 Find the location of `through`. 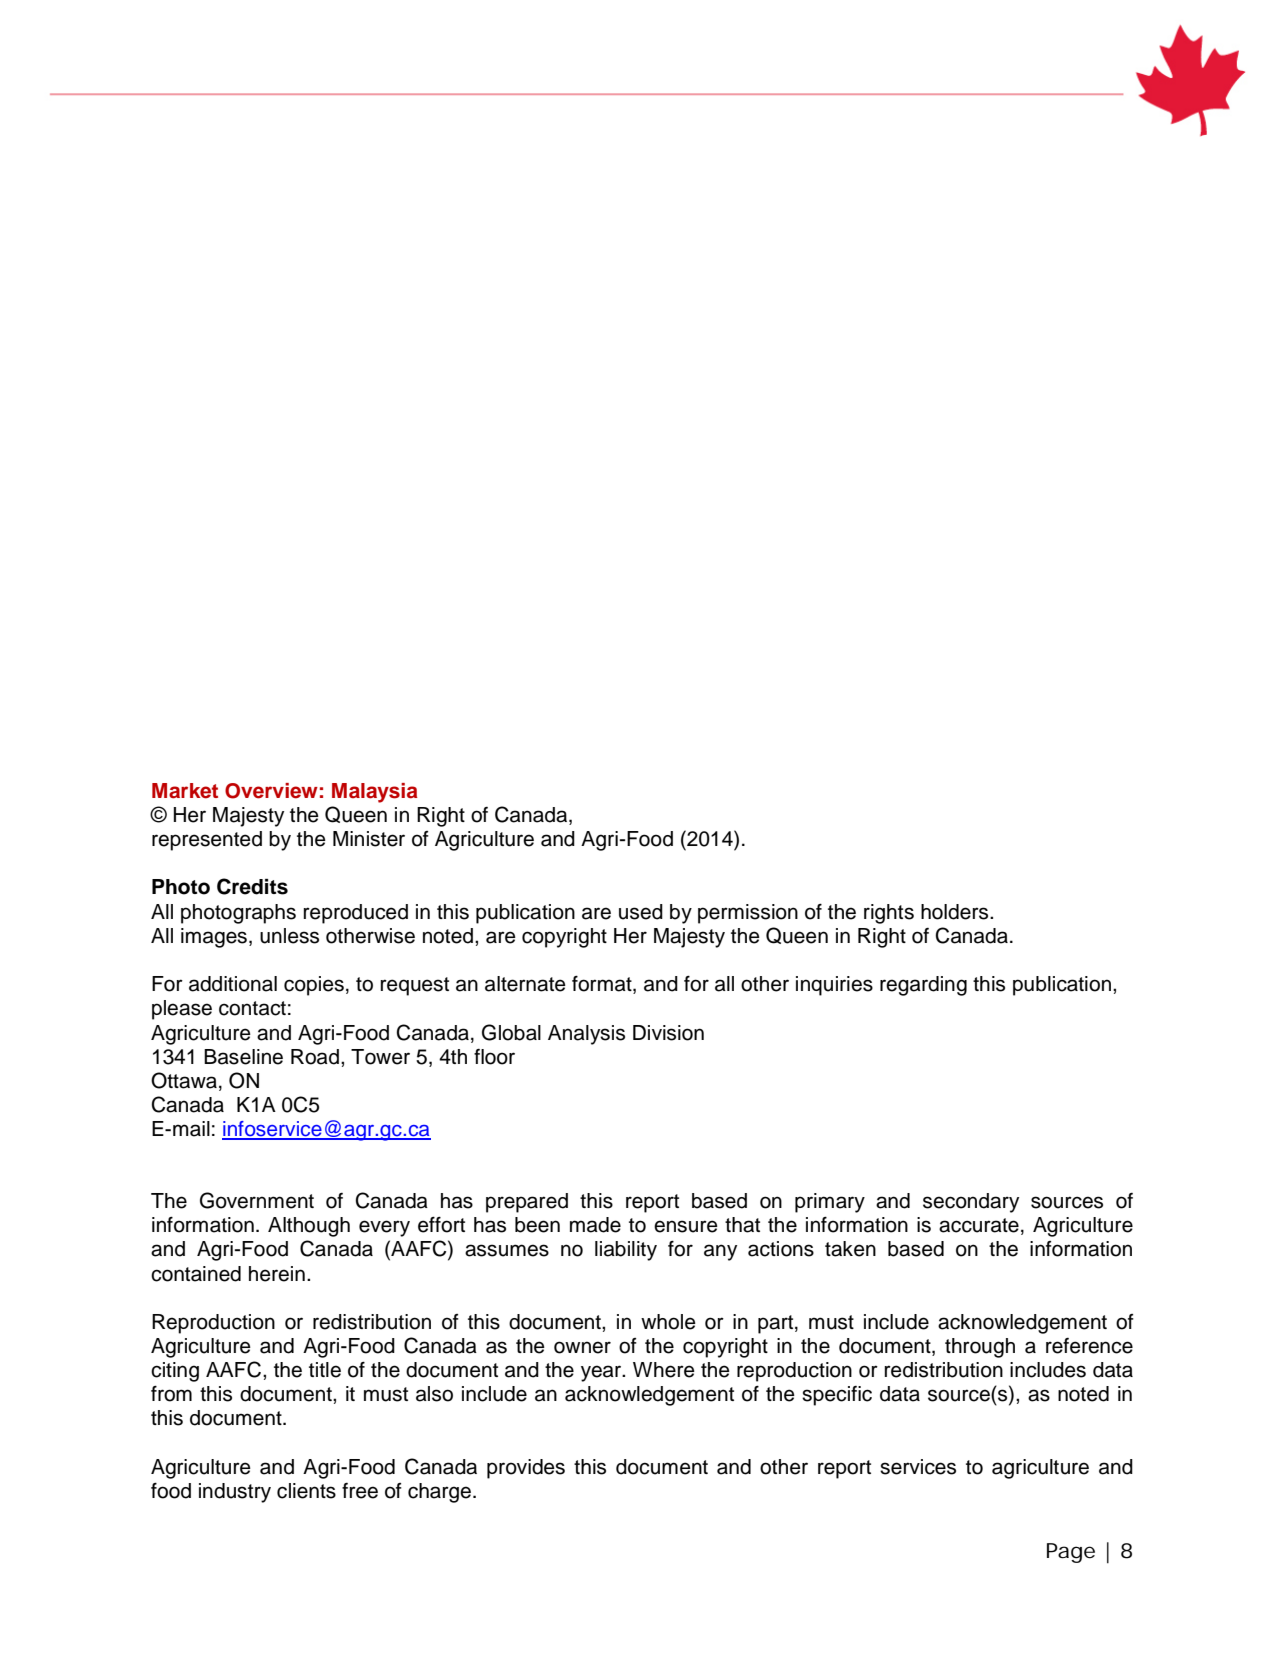

through is located at coordinates (980, 1348).
